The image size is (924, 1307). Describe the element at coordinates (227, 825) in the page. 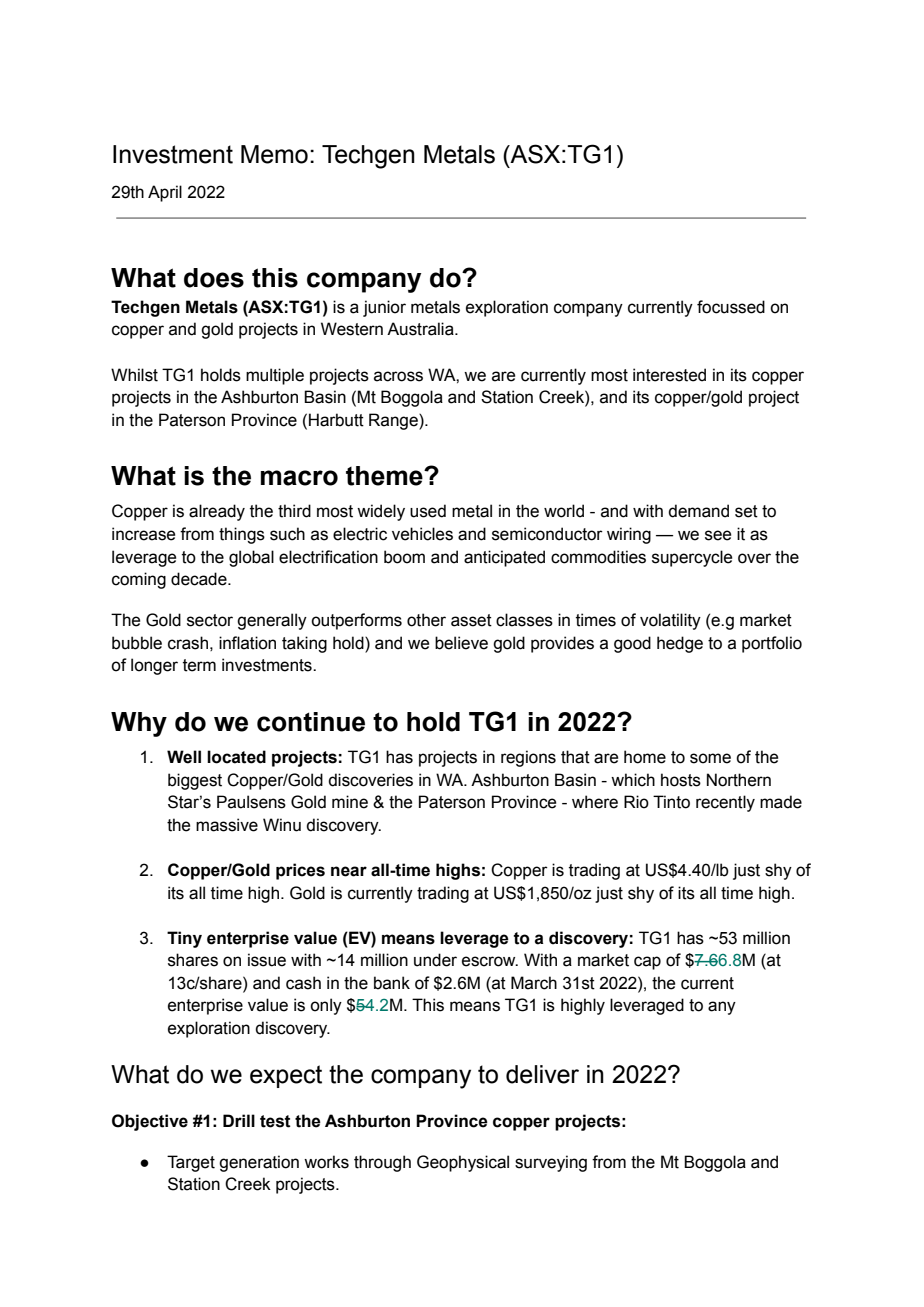

I see `massive` at that location.
